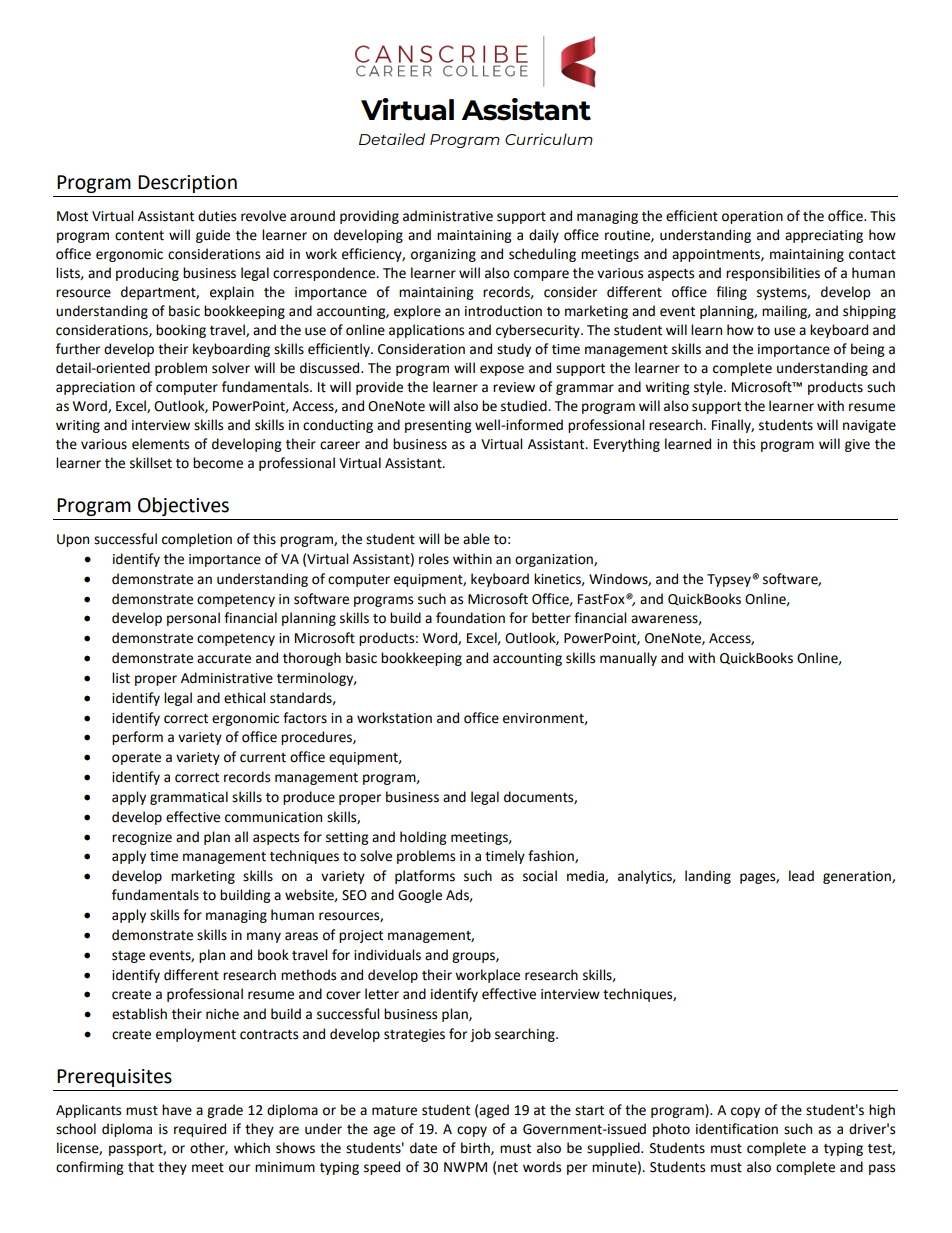  What do you see at coordinates (549, 139) in the image?
I see `Curriculum` at bounding box center [549, 139].
